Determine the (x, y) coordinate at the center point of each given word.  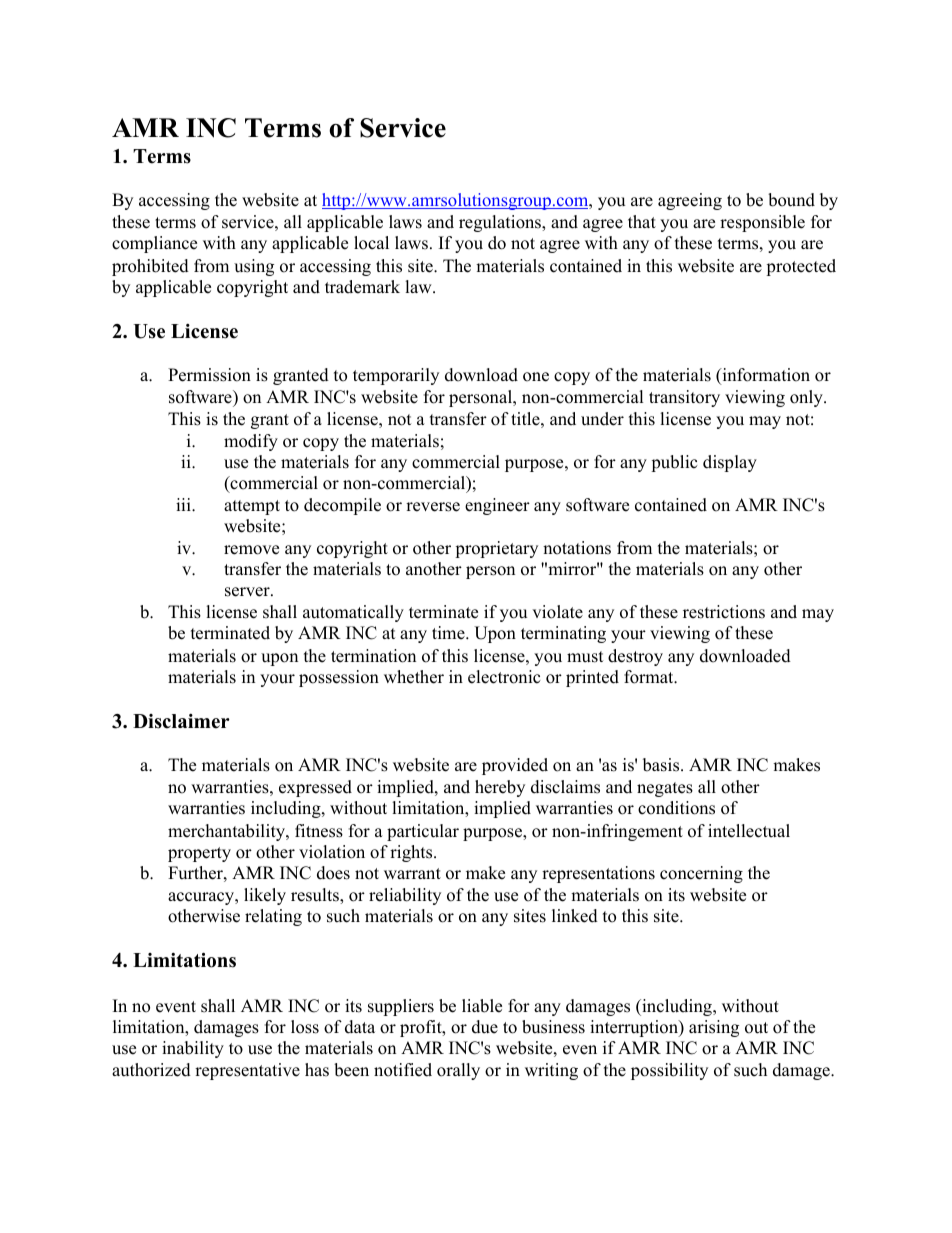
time (449, 633)
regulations (501, 223)
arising (714, 1028)
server (248, 592)
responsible (762, 223)
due (485, 1027)
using (254, 267)
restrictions (724, 612)
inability (193, 1049)
